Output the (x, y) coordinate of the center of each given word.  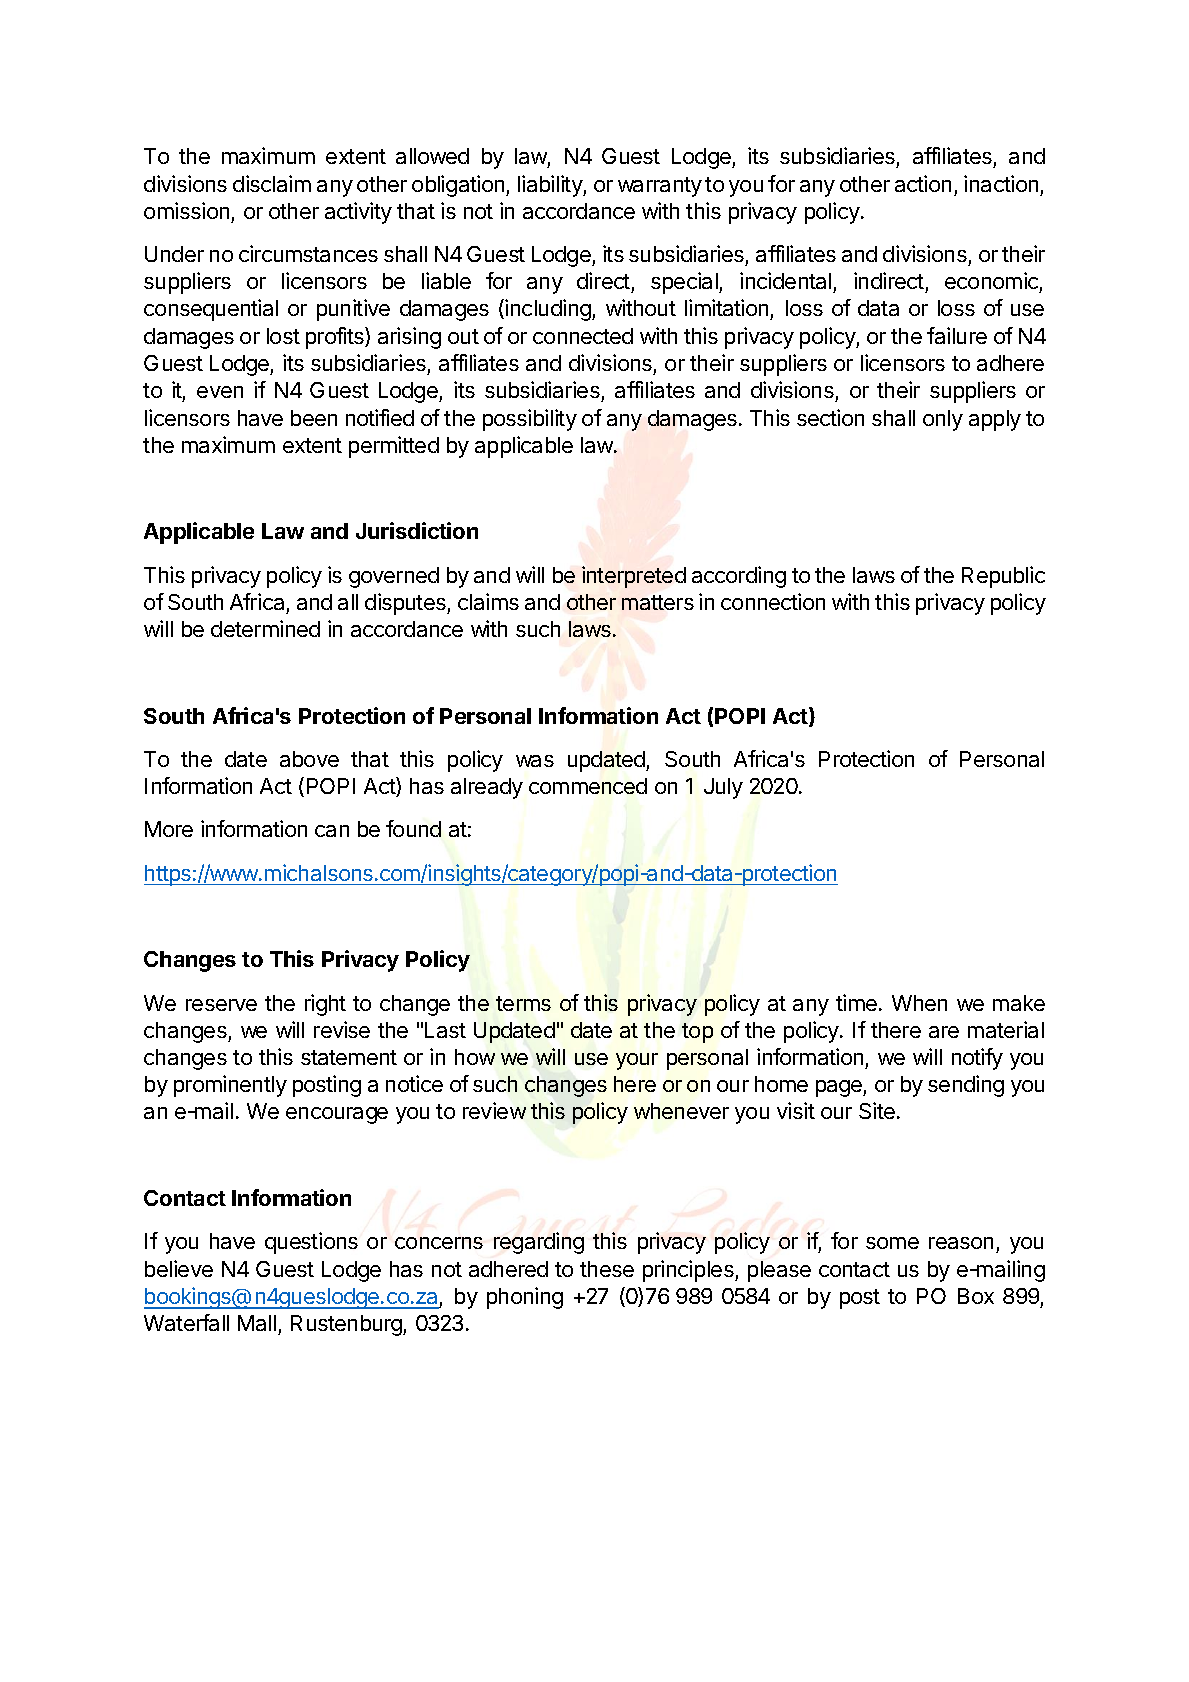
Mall (257, 1323)
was (535, 761)
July (723, 788)
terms (523, 1003)
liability (551, 186)
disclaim (272, 183)
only (943, 420)
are (944, 1032)
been (314, 418)
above (309, 759)
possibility (530, 420)
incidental (787, 282)
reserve (221, 1005)
